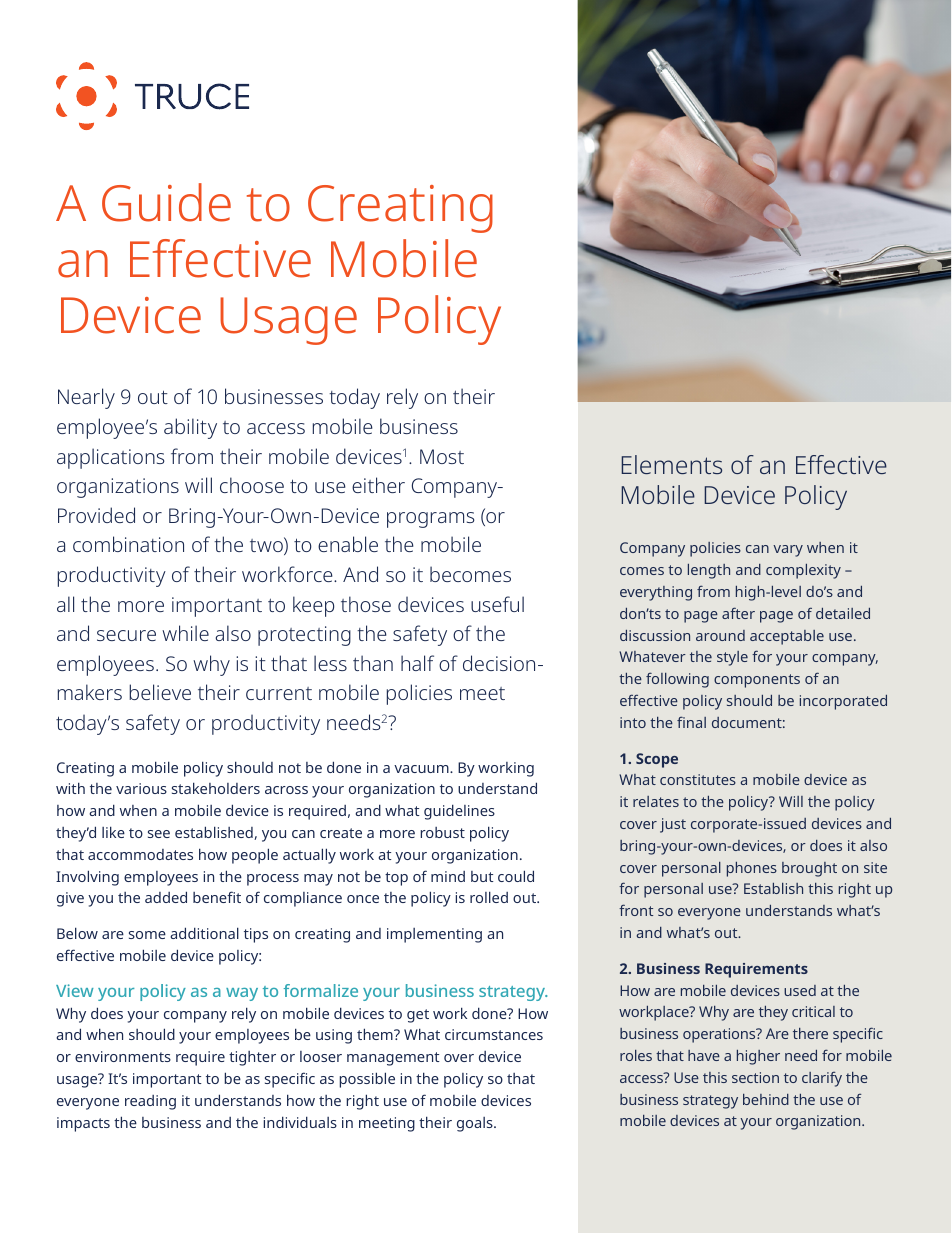  I want to click on reading, so click(150, 1102).
